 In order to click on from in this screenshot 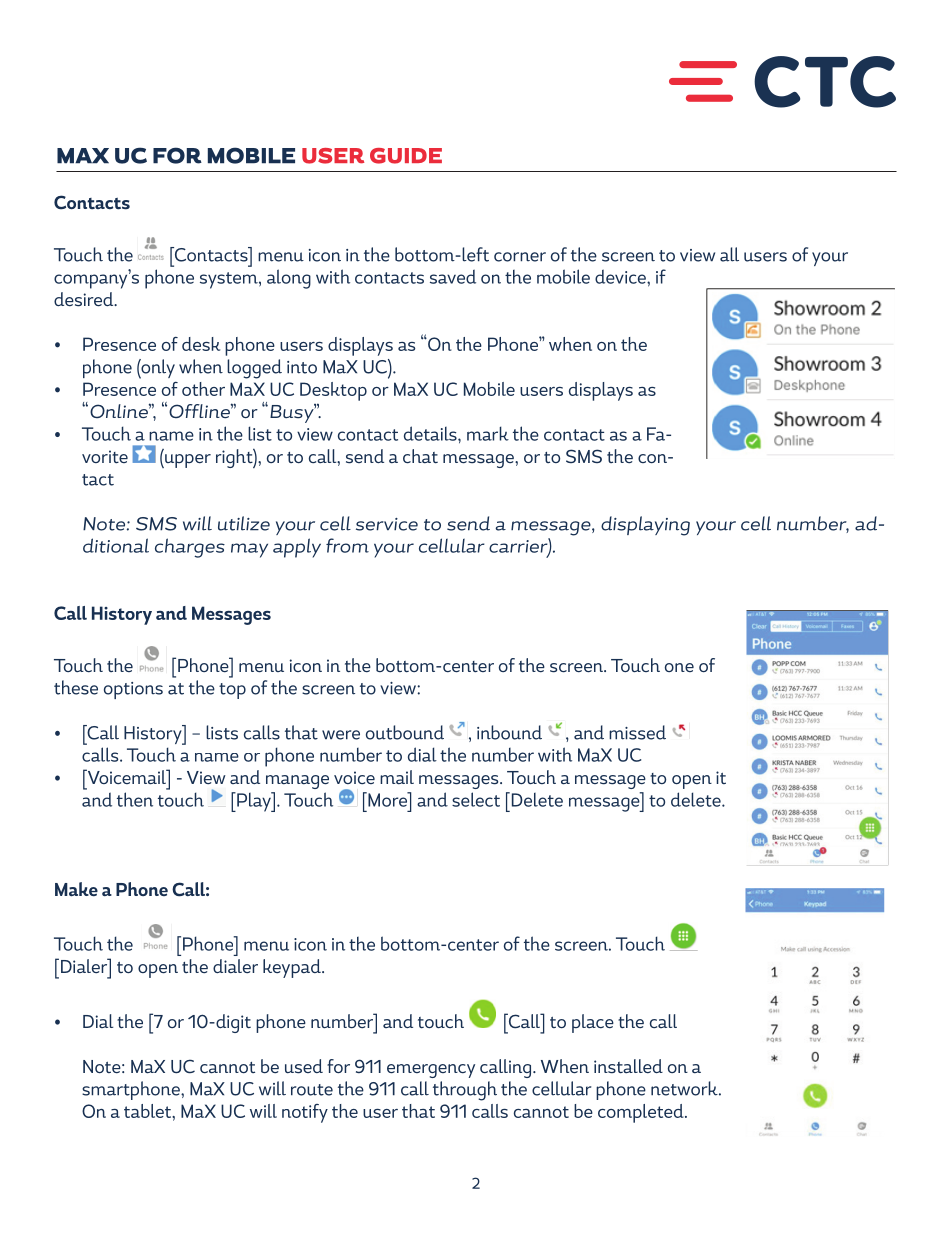, I will do `click(347, 545)`.
